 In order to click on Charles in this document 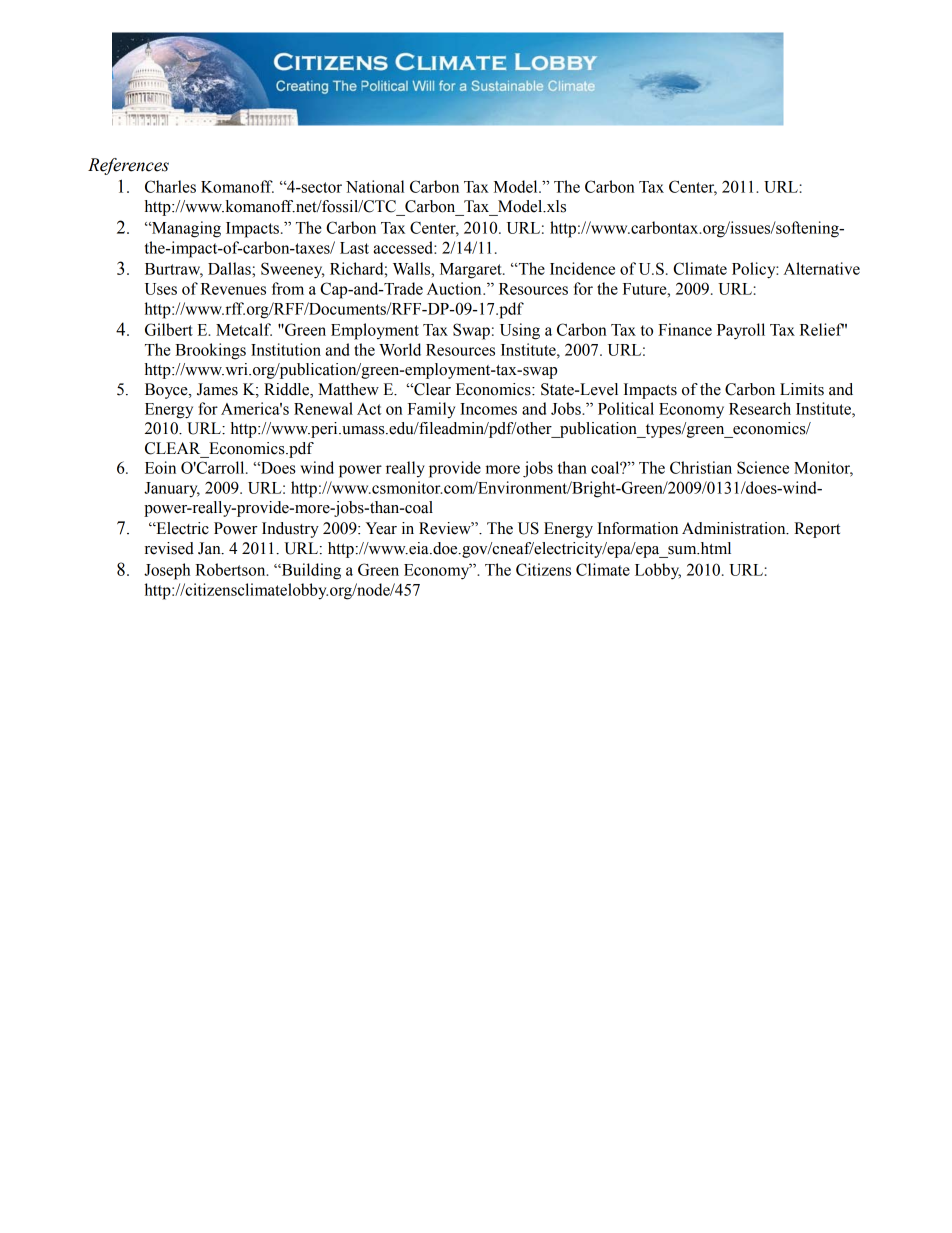, I will do `click(170, 186)`.
